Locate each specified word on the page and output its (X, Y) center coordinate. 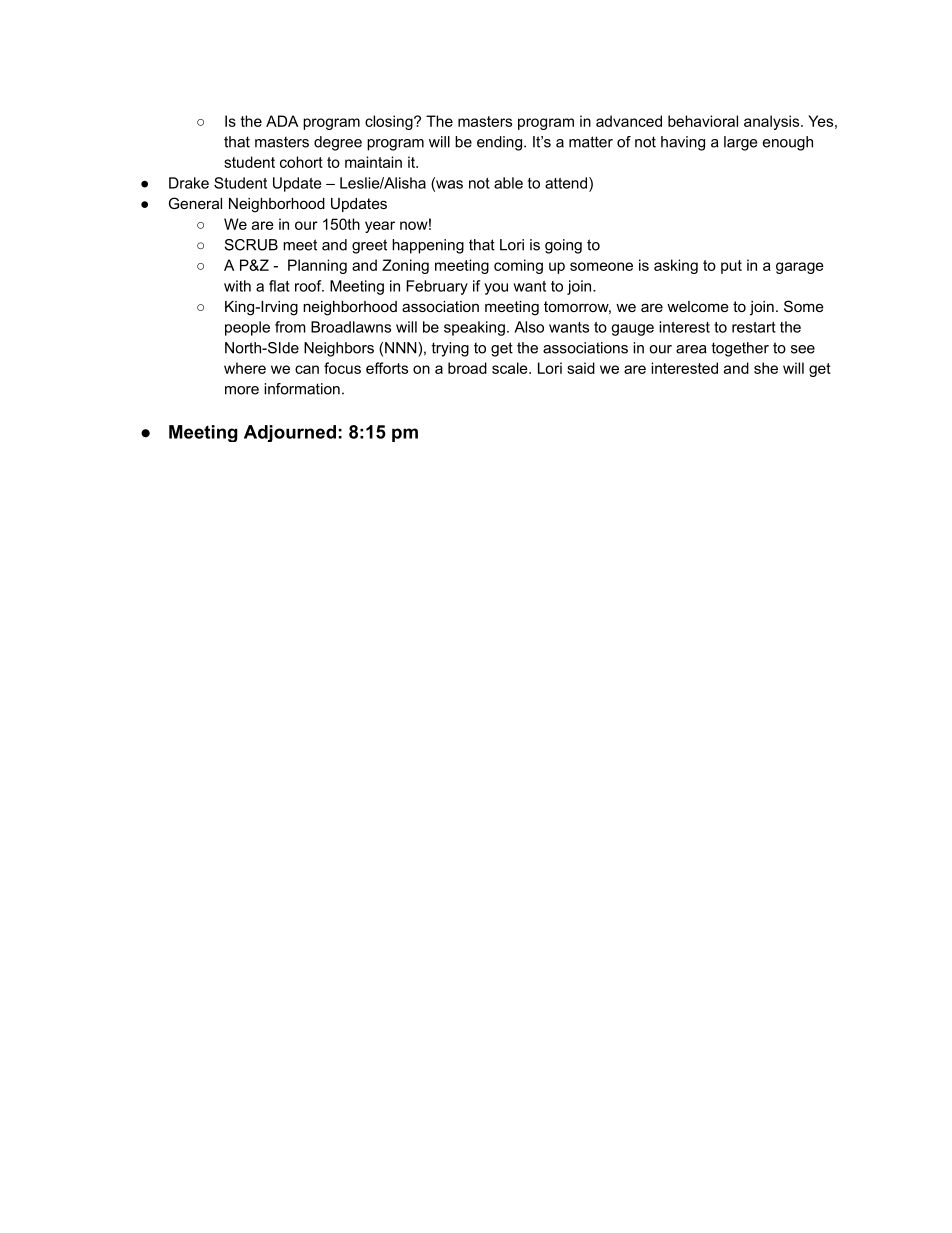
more (242, 390)
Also (529, 327)
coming (518, 266)
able (508, 183)
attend (566, 183)
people (247, 328)
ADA (282, 121)
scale (511, 368)
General (195, 203)
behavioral (703, 121)
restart (754, 327)
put (731, 267)
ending (501, 143)
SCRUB (251, 245)
